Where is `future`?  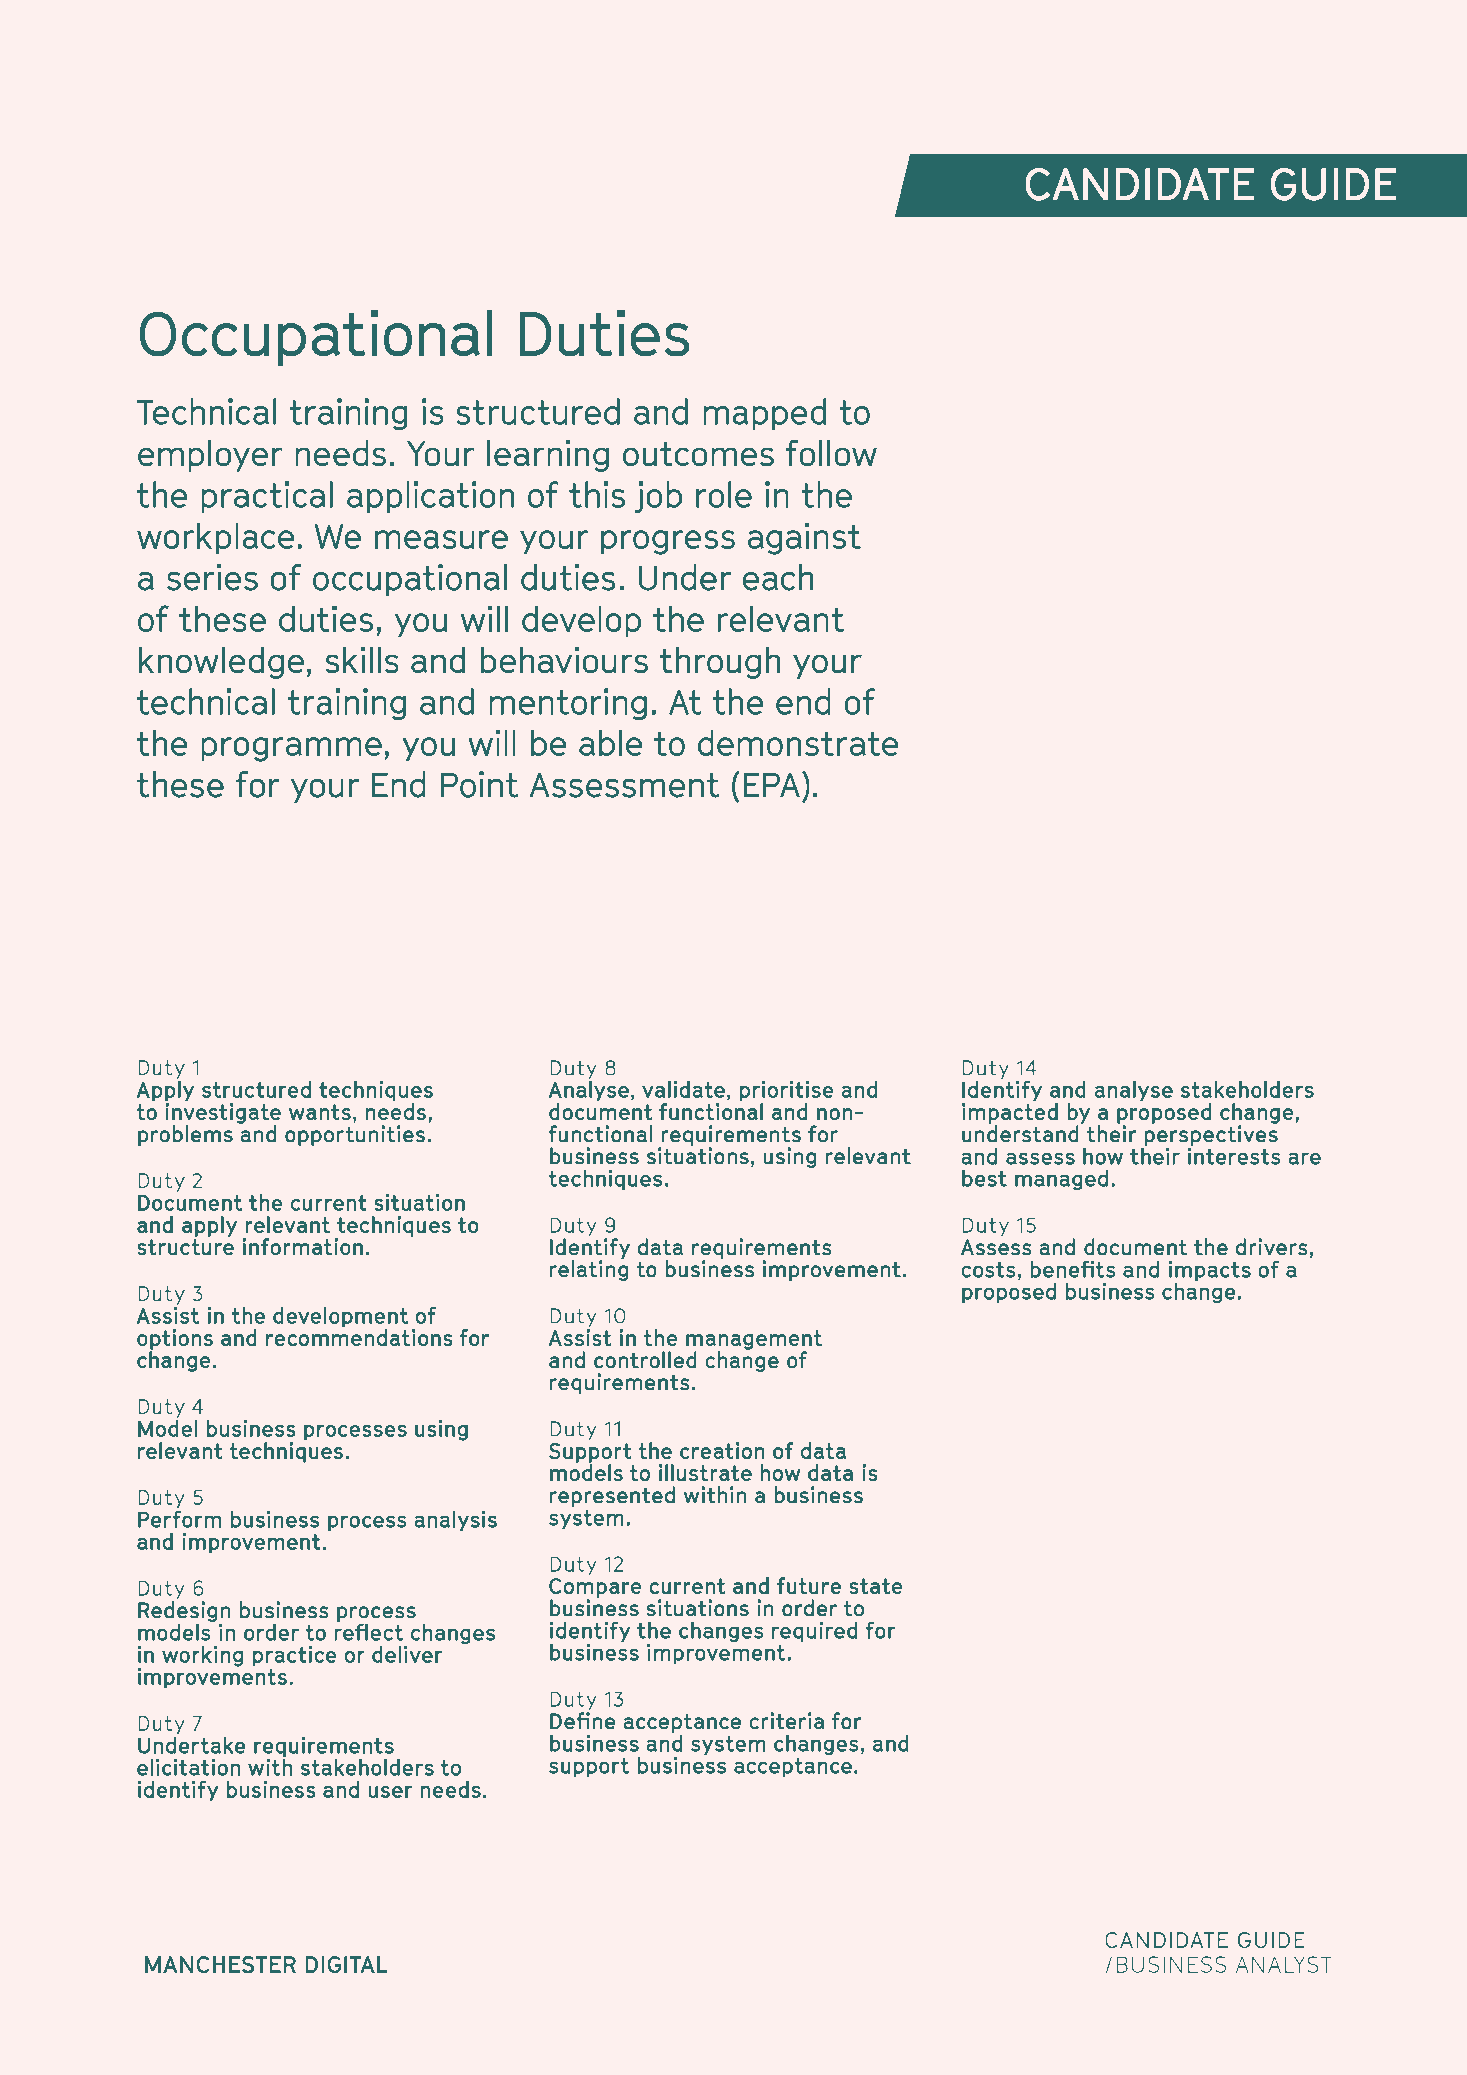
future is located at coordinates (809, 1585).
